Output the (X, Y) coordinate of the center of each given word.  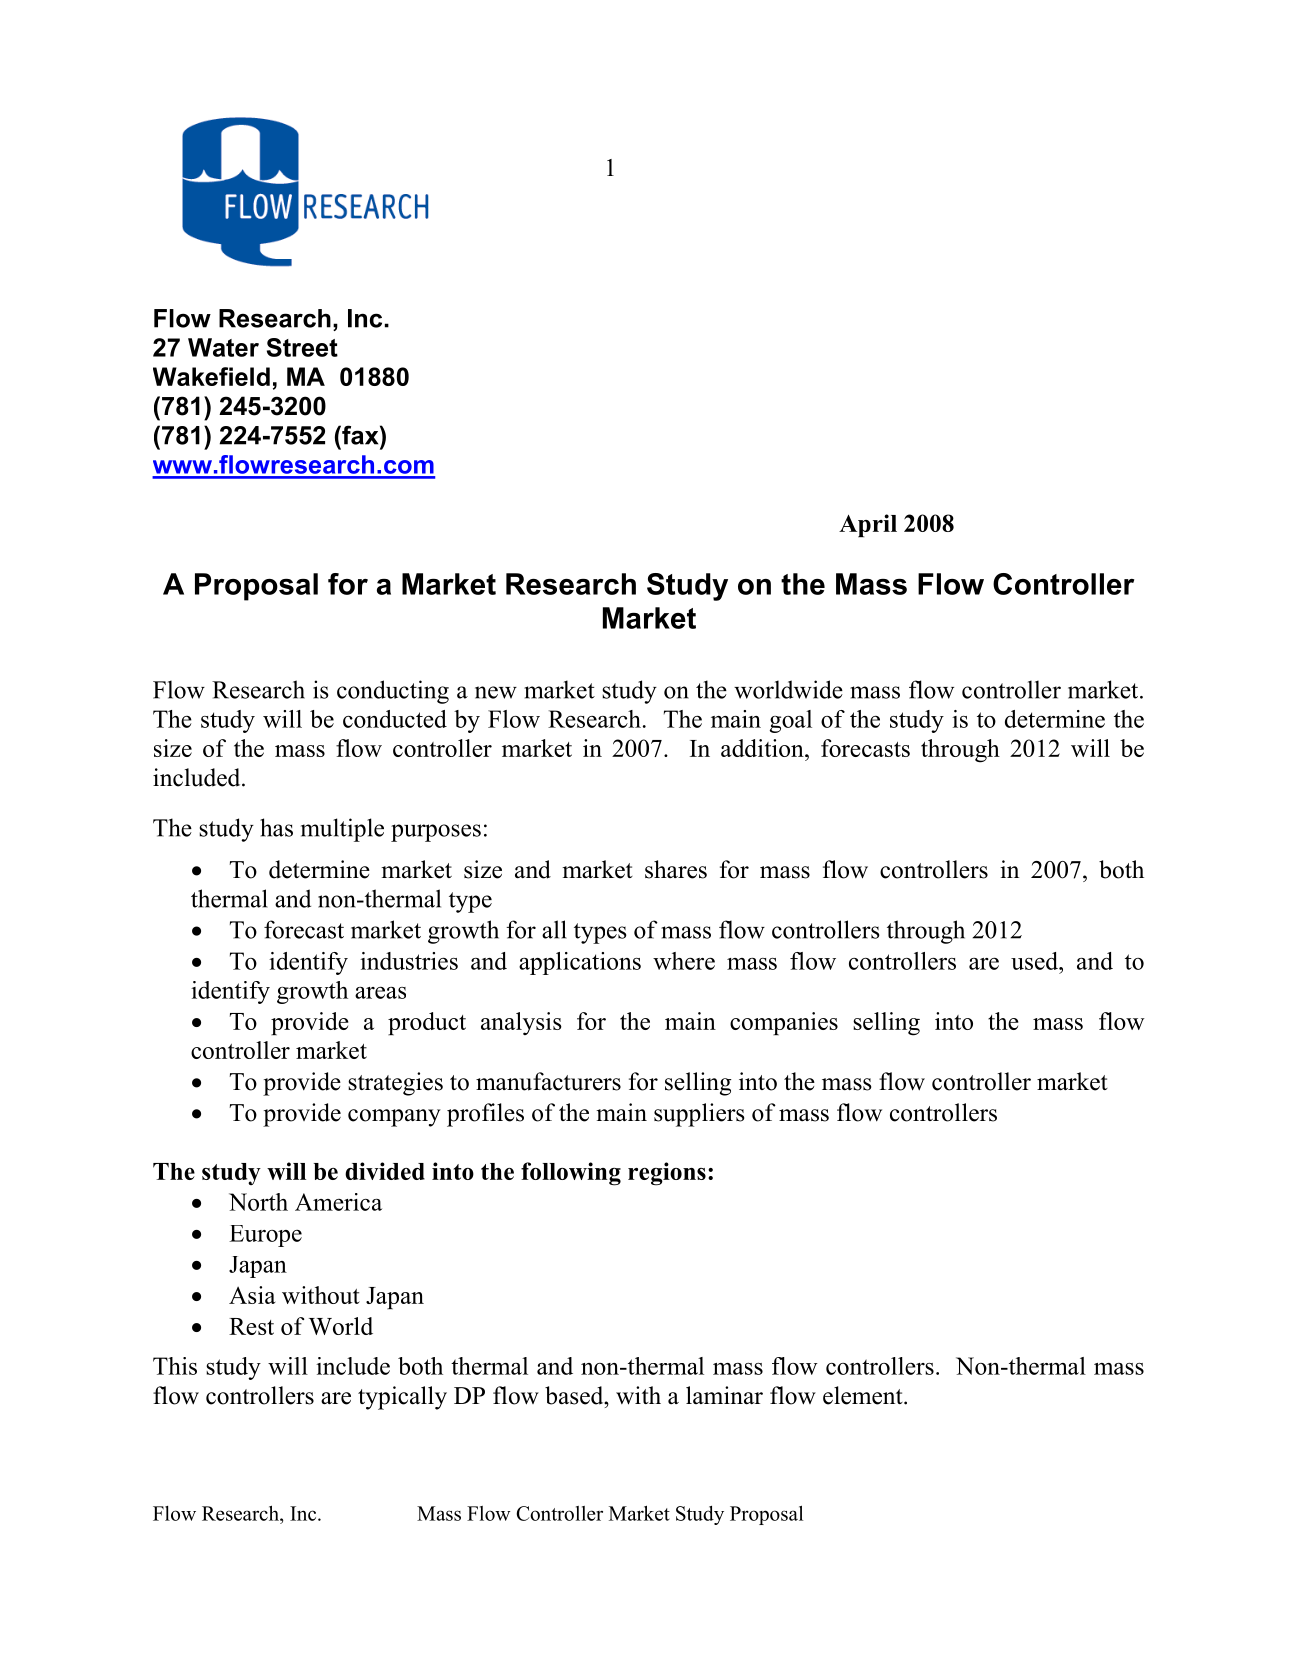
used (1036, 961)
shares (676, 869)
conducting (393, 692)
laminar (724, 1395)
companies (784, 1023)
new (496, 692)
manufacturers (548, 1081)
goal (791, 721)
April (868, 525)
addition (763, 748)
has (276, 827)
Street (302, 347)
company (394, 1118)
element (864, 1395)
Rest (251, 1326)
